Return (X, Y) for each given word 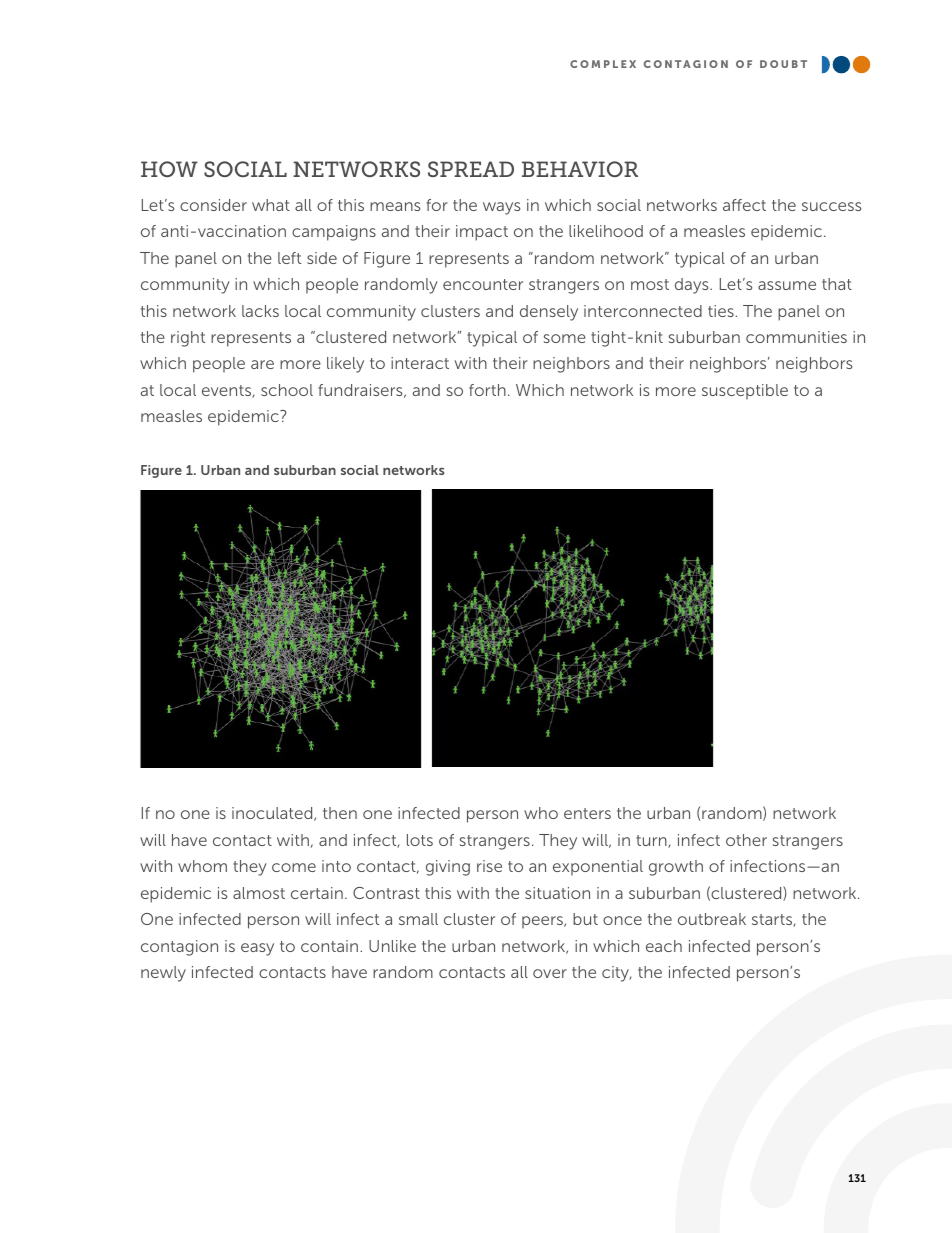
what (271, 205)
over (550, 973)
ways (501, 208)
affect (744, 205)
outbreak (712, 919)
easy (257, 949)
